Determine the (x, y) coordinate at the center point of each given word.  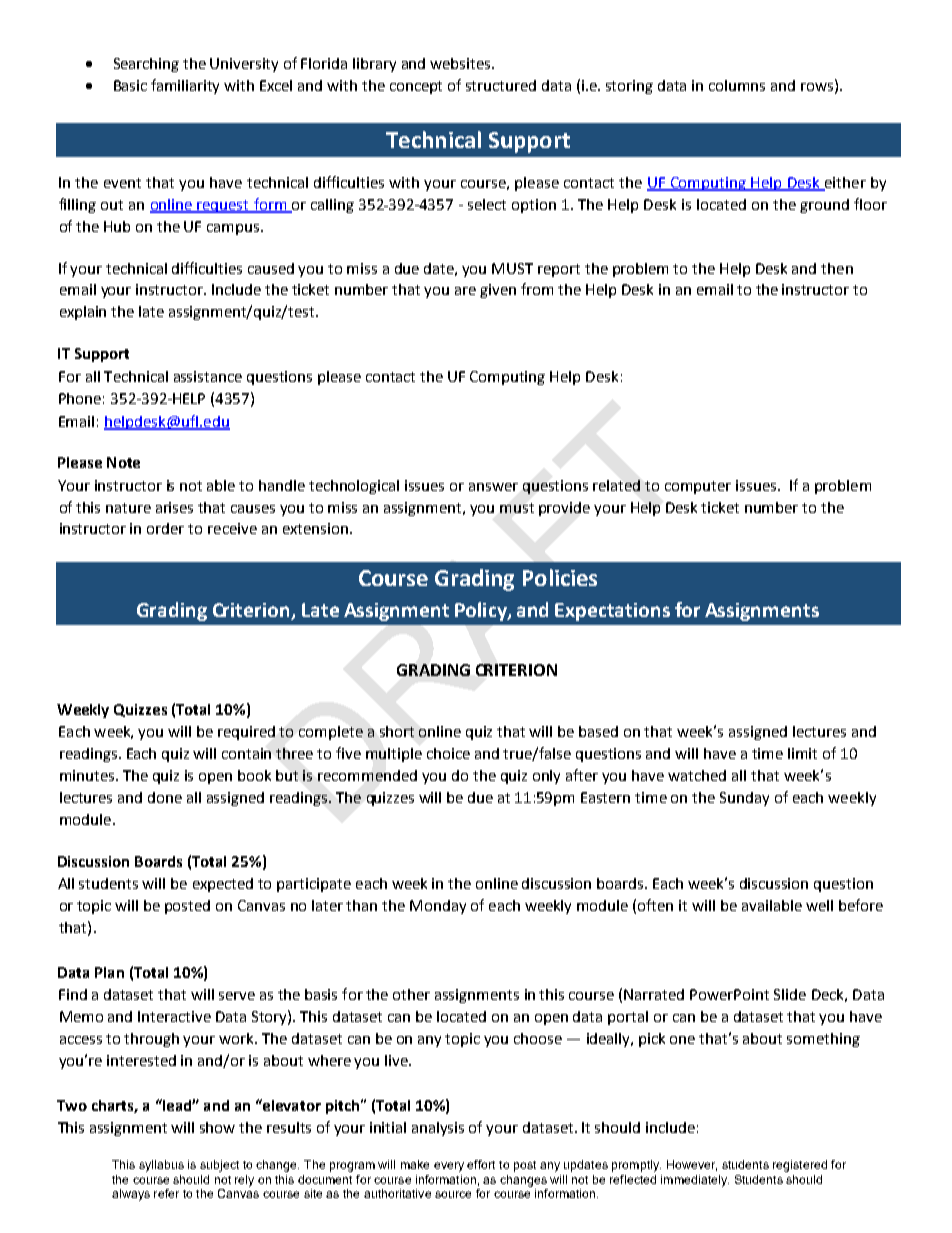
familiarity (185, 86)
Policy (482, 611)
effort (481, 1164)
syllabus (161, 1166)
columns (737, 85)
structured (501, 85)
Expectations (612, 612)
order (165, 528)
